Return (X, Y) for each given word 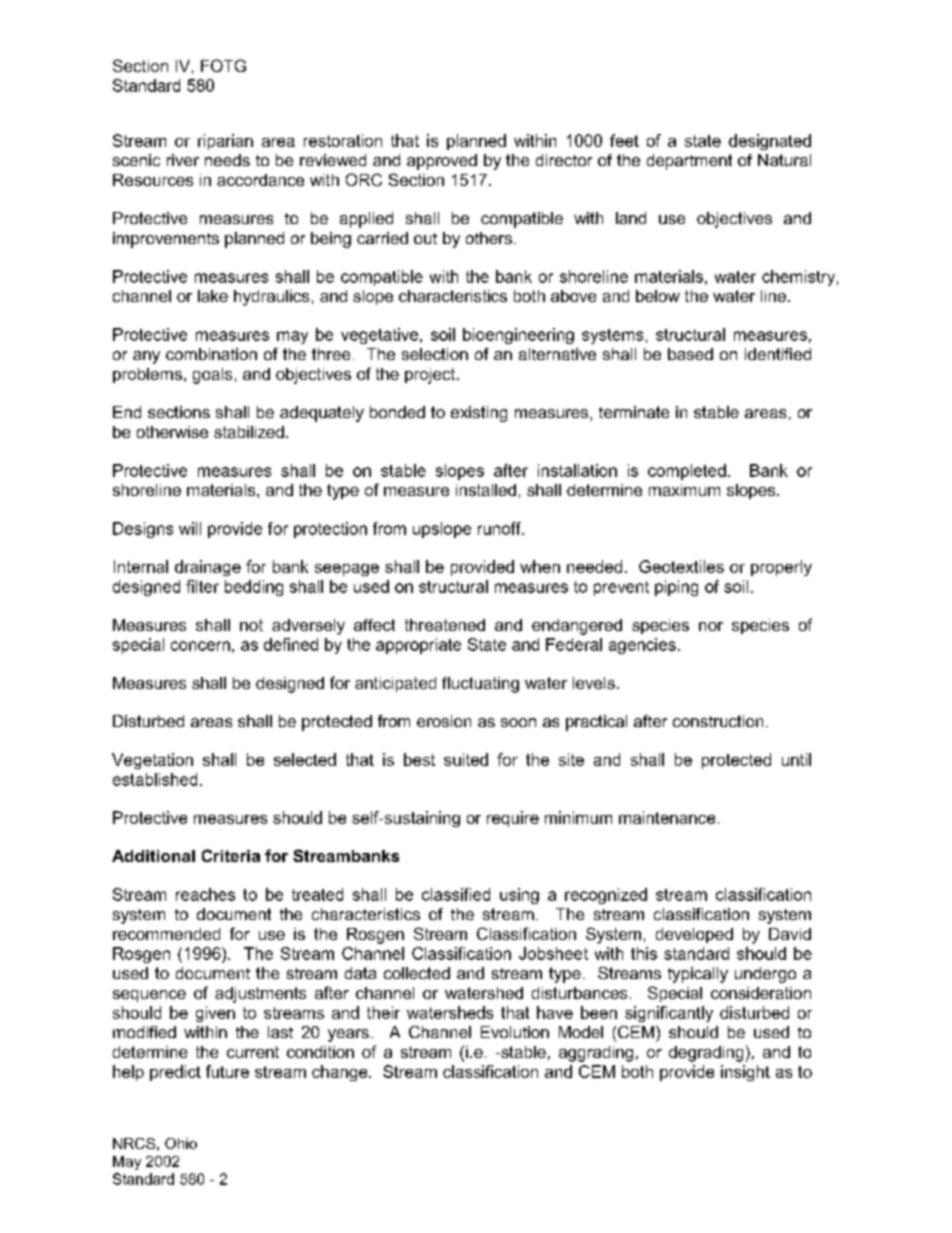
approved (442, 162)
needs (227, 160)
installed (486, 490)
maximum (684, 490)
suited (466, 759)
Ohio (181, 1143)
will (190, 528)
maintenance (667, 817)
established (155, 779)
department (689, 162)
